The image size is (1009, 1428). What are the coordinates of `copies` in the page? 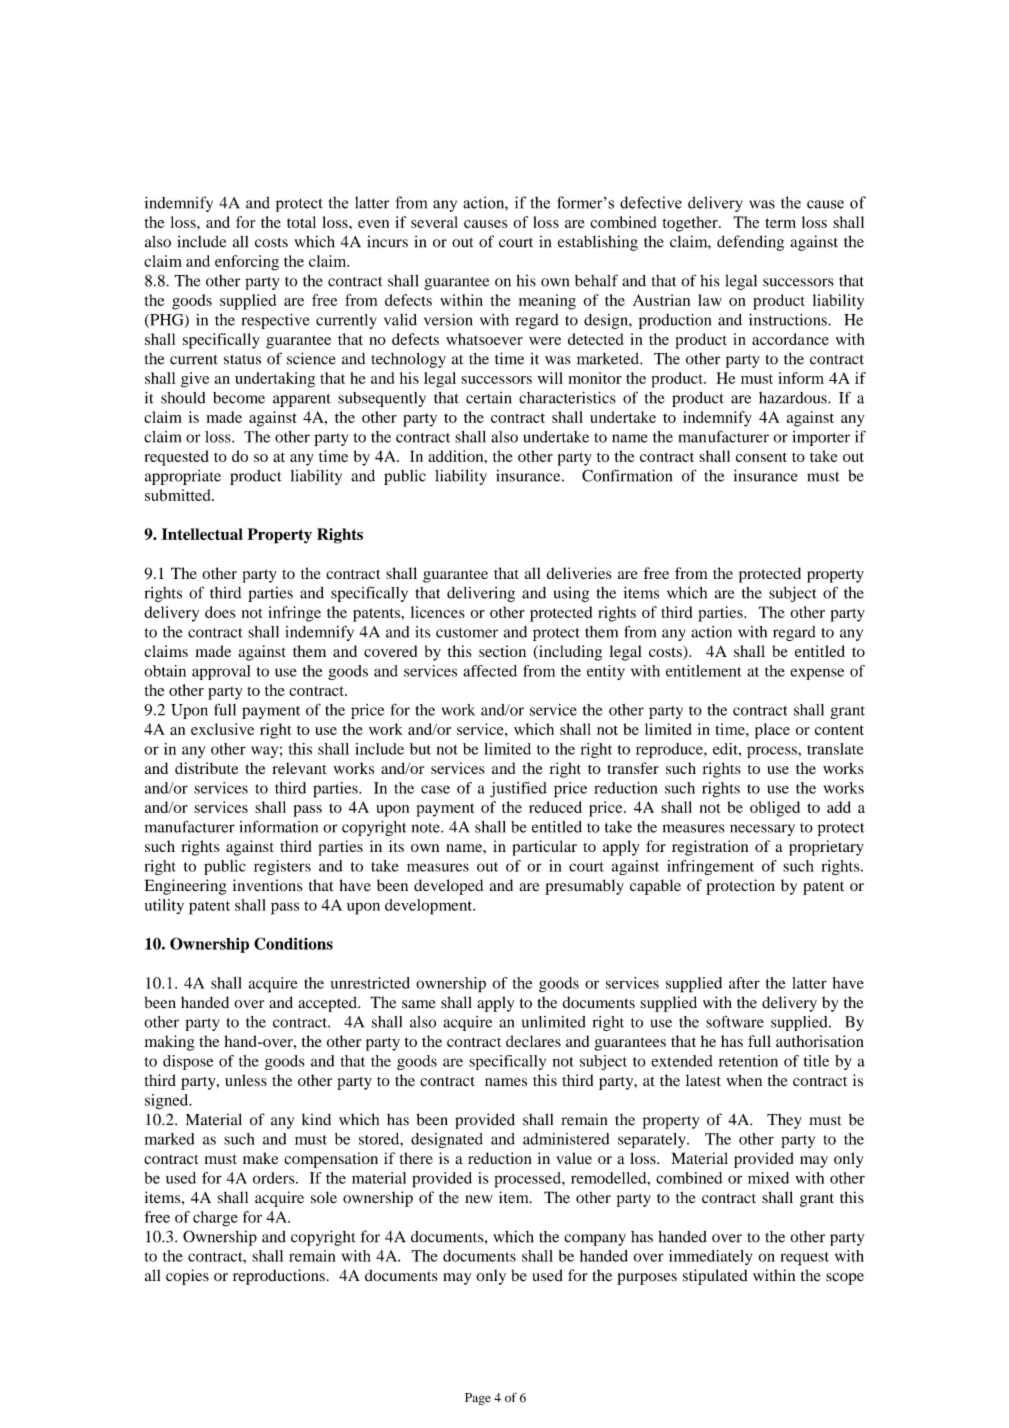 It's located at (187, 1277).
